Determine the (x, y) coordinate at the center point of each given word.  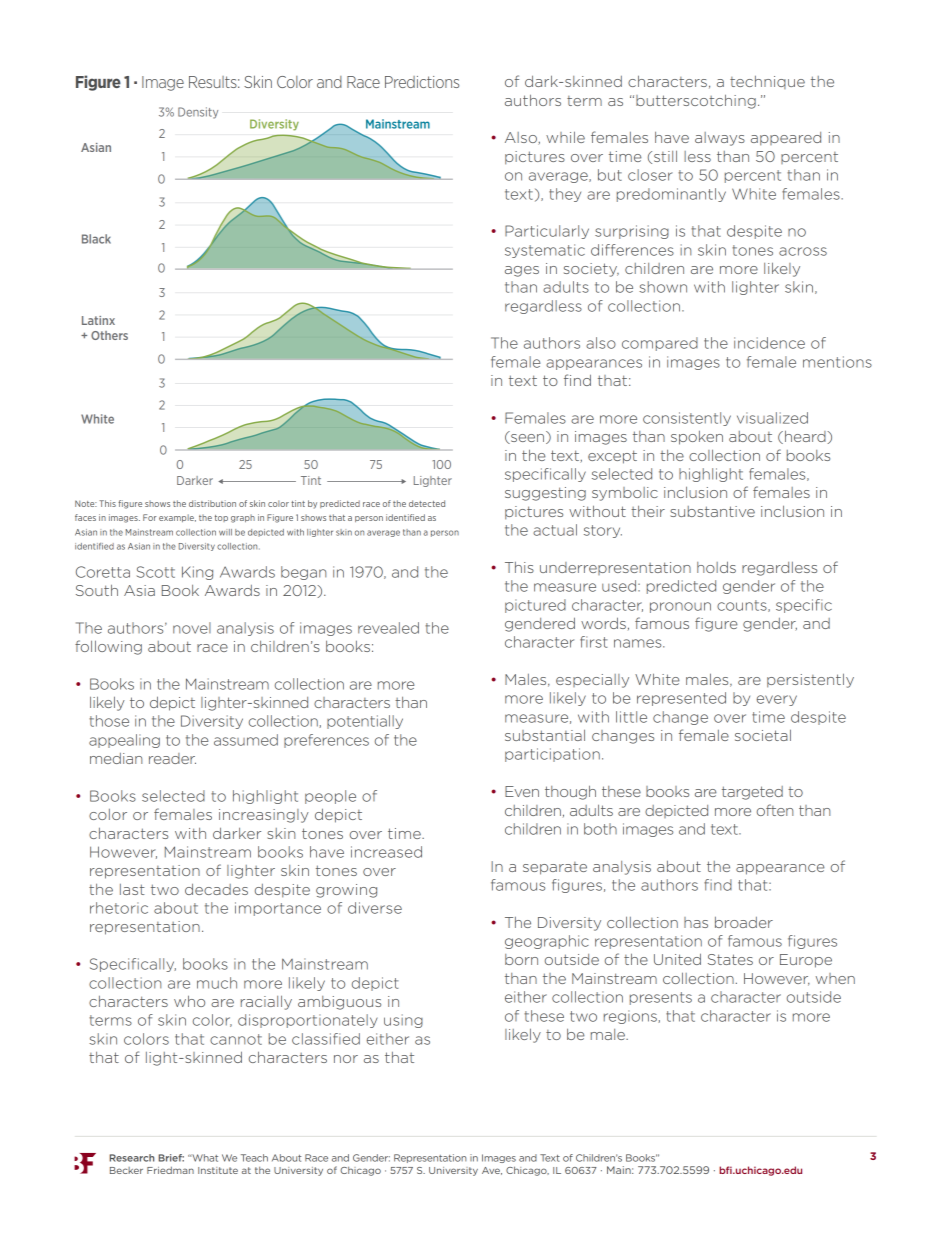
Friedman (170, 1170)
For (150, 517)
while (565, 137)
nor (346, 1059)
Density (198, 113)
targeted (752, 793)
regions (631, 1017)
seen (526, 439)
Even (522, 791)
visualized (772, 418)
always (720, 139)
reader (172, 758)
